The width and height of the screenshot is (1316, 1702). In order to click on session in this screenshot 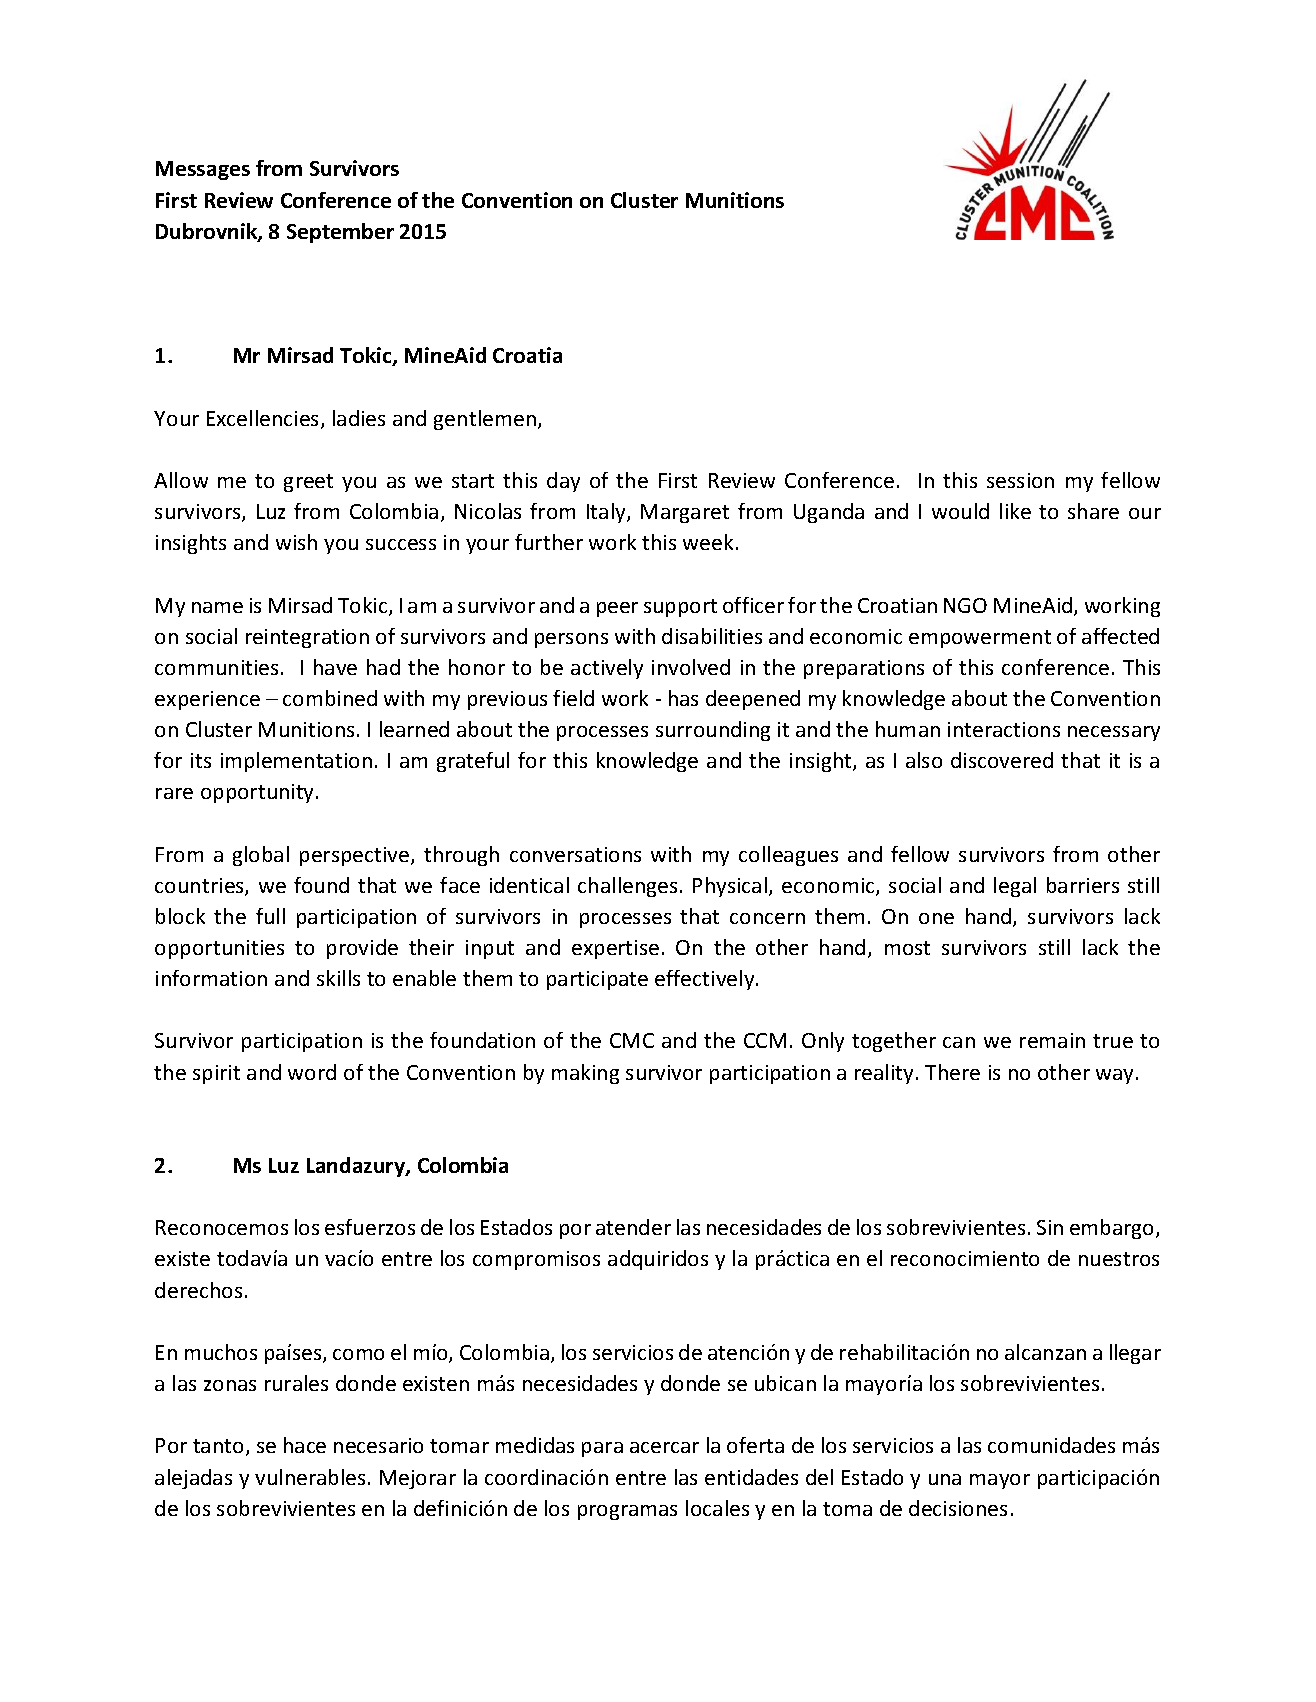, I will do `click(1020, 480)`.
